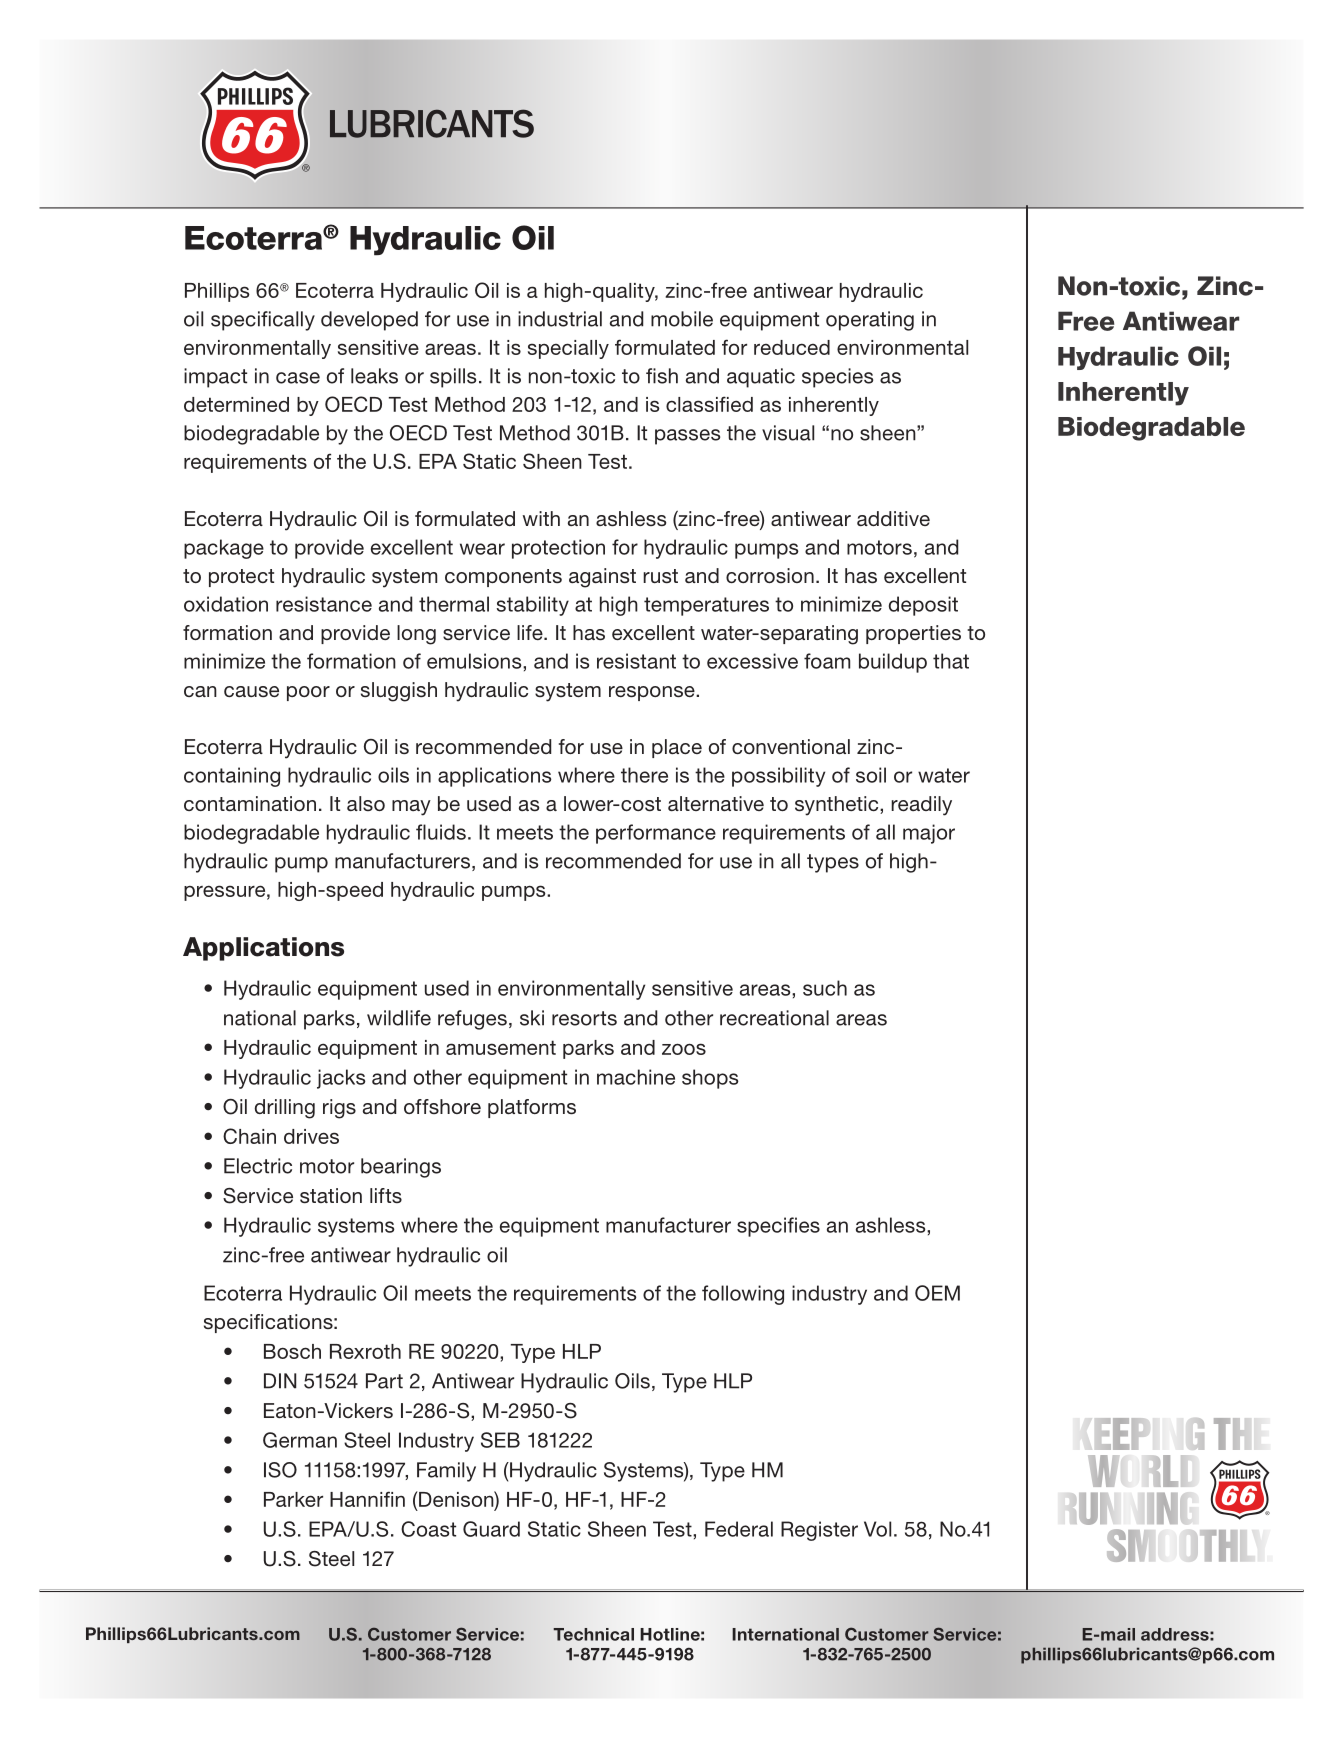 This screenshot has height=1738, width=1343. I want to click on case, so click(298, 378).
